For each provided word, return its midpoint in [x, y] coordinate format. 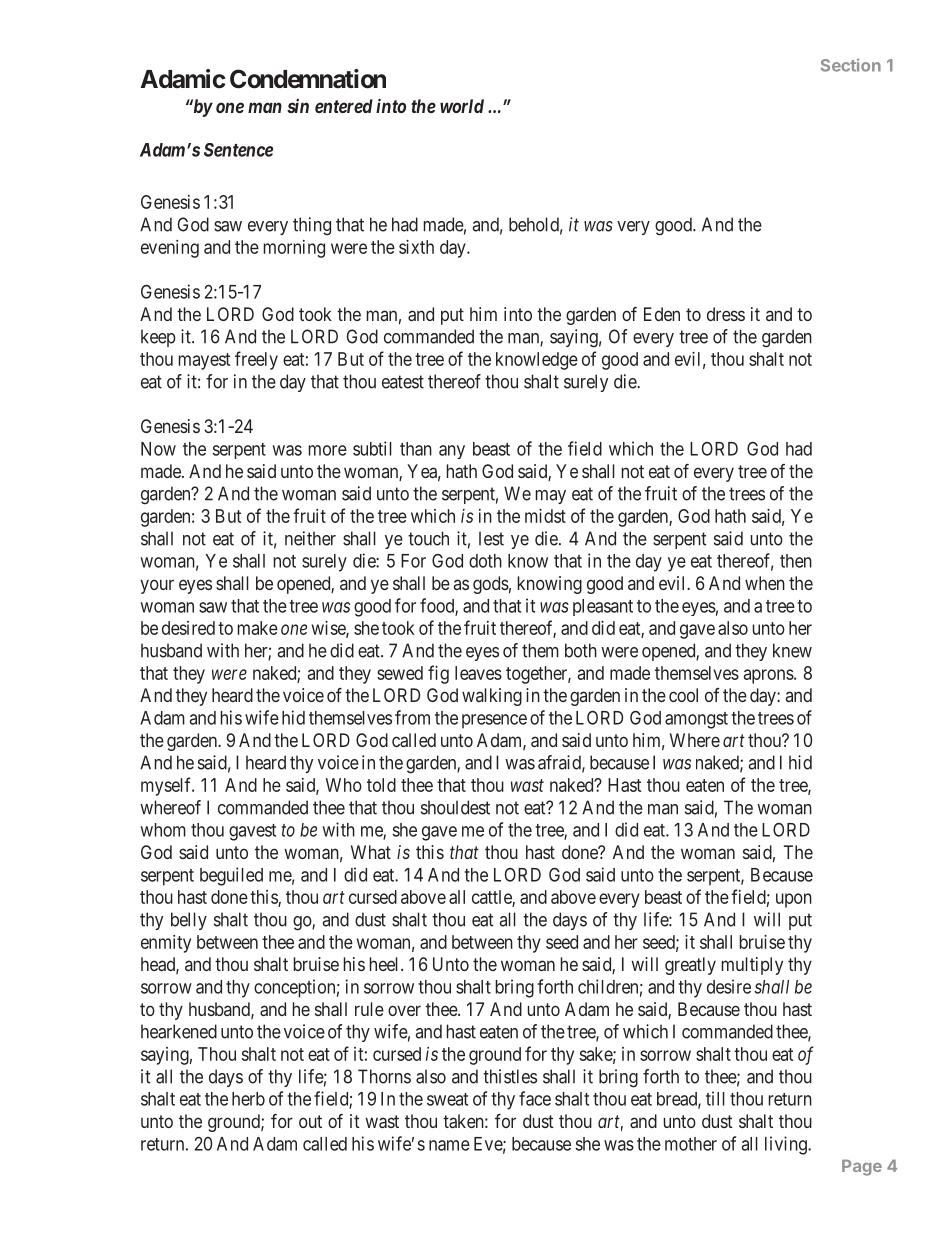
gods [491, 585]
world [462, 106]
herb [248, 1099]
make [258, 628]
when [765, 583]
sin [298, 106]
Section [851, 65]
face [535, 1098]
